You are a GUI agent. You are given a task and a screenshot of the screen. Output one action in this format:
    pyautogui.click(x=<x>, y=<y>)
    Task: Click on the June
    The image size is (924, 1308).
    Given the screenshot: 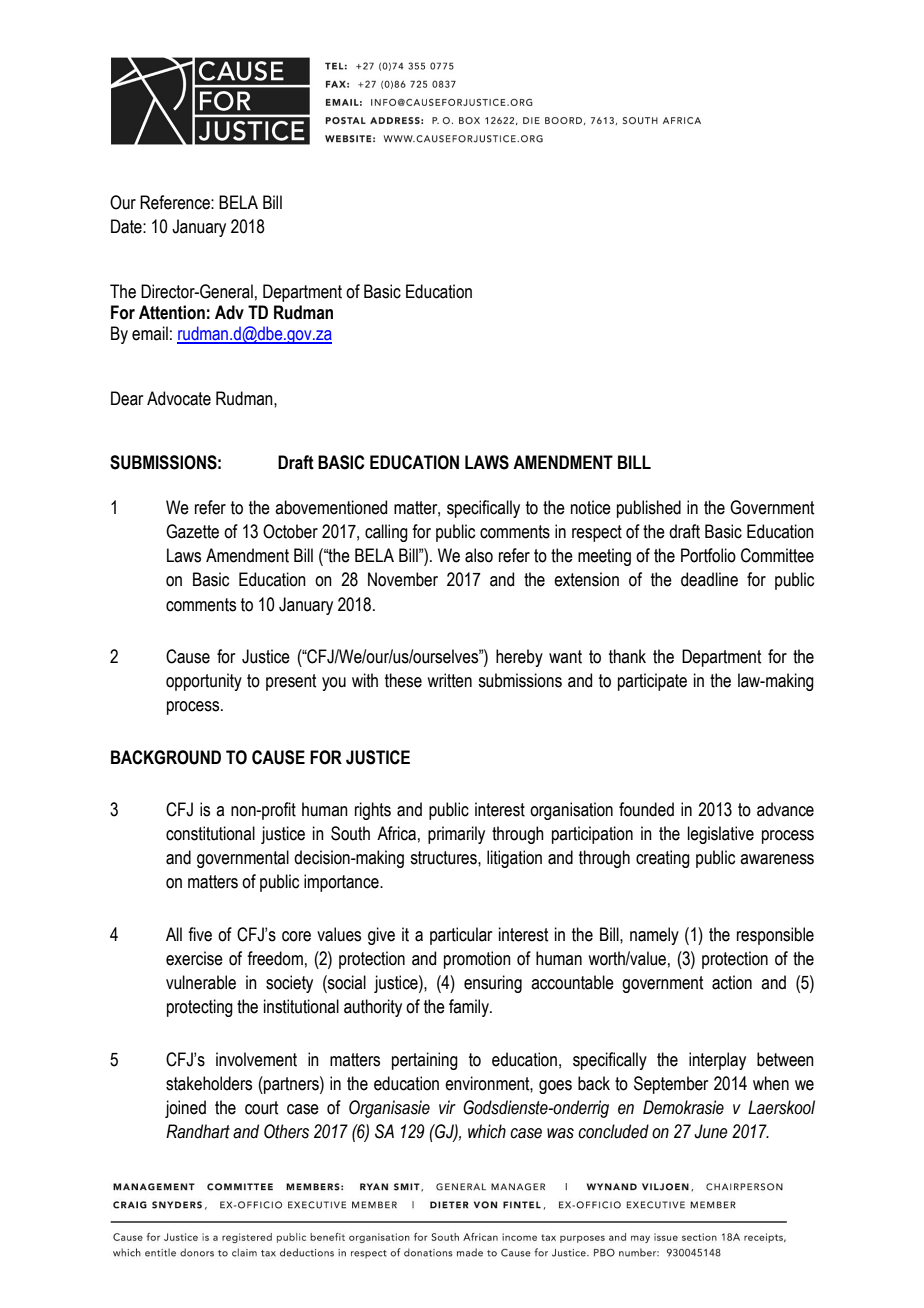 What is the action you would take?
    pyautogui.click(x=711, y=1131)
